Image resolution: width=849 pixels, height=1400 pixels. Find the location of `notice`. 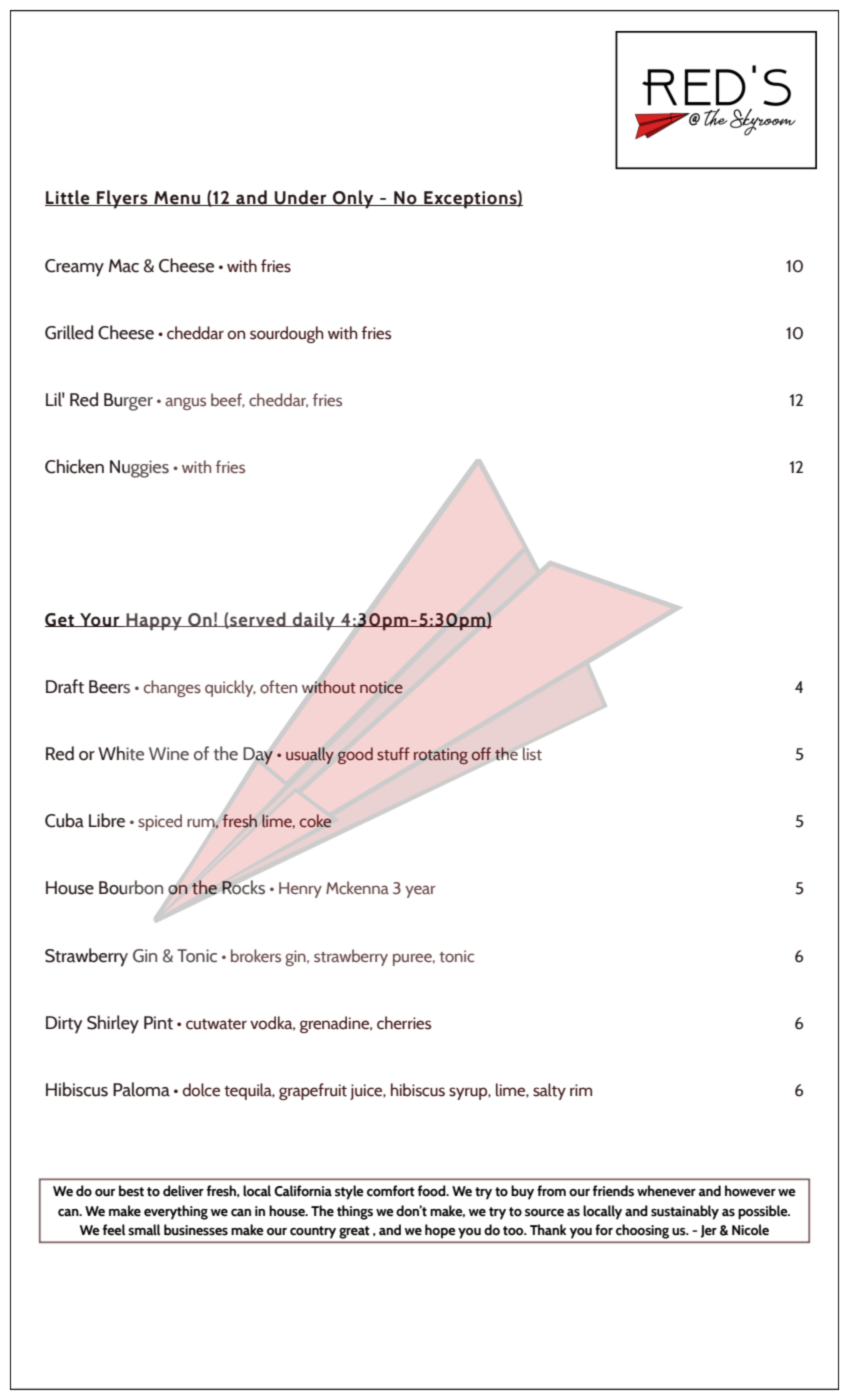

notice is located at coordinates (381, 687).
